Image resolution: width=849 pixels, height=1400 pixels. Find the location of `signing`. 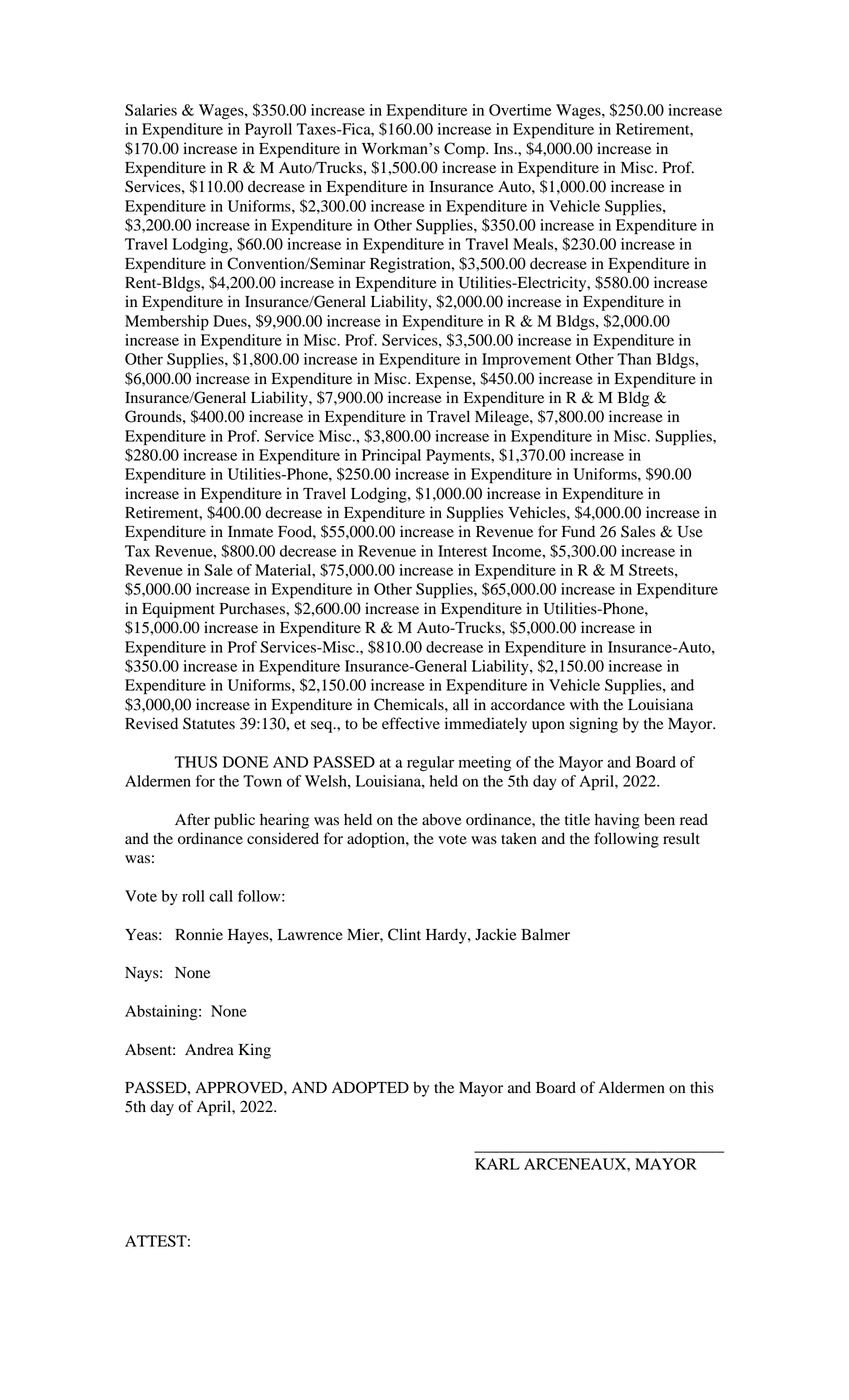

signing is located at coordinates (594, 725).
